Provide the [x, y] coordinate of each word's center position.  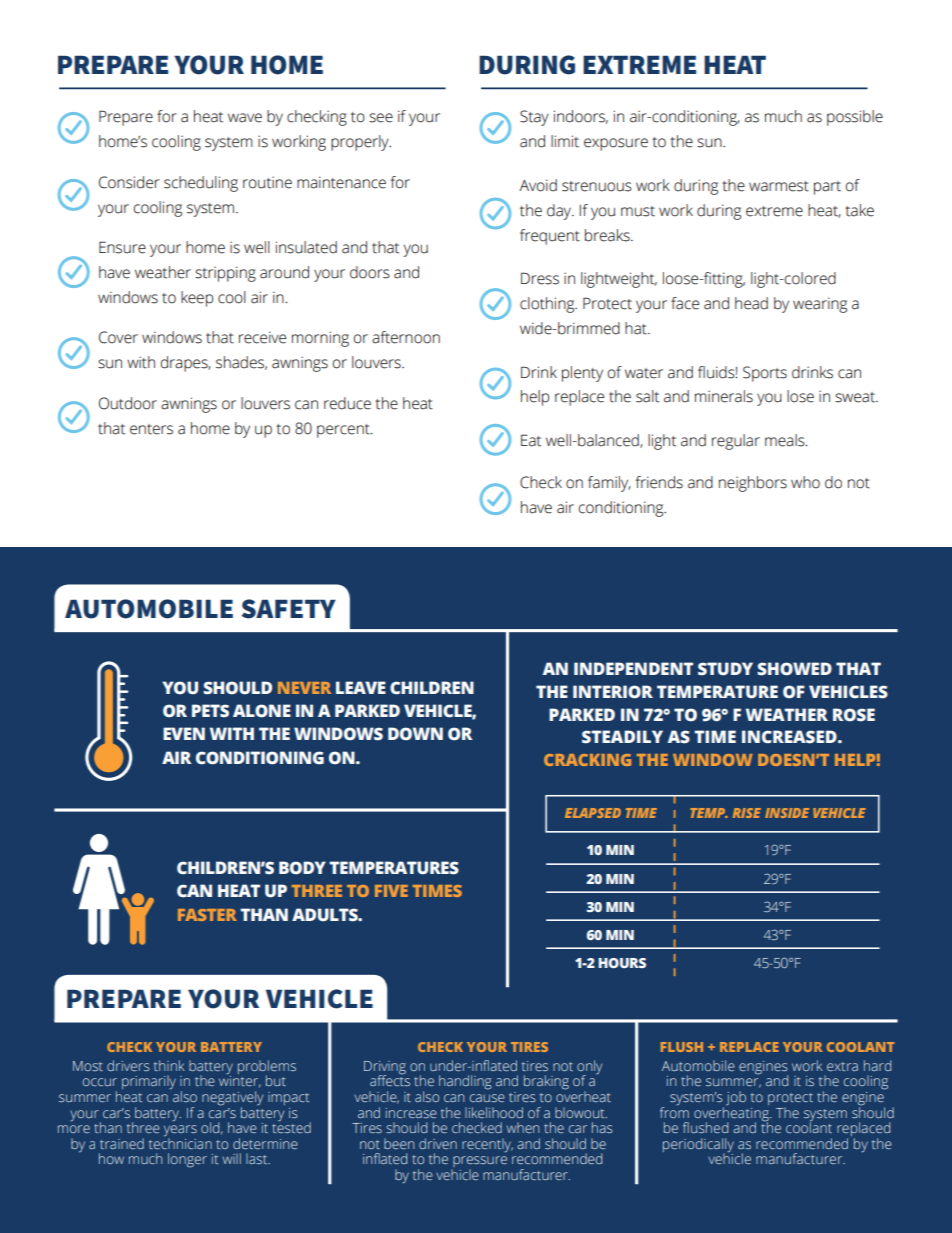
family [609, 484]
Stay [534, 118]
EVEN [184, 733]
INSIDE [787, 813]
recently [487, 1145]
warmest [779, 186]
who [805, 482]
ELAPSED [593, 813]
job [736, 1098]
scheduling [201, 184]
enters [151, 429]
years [180, 1132]
